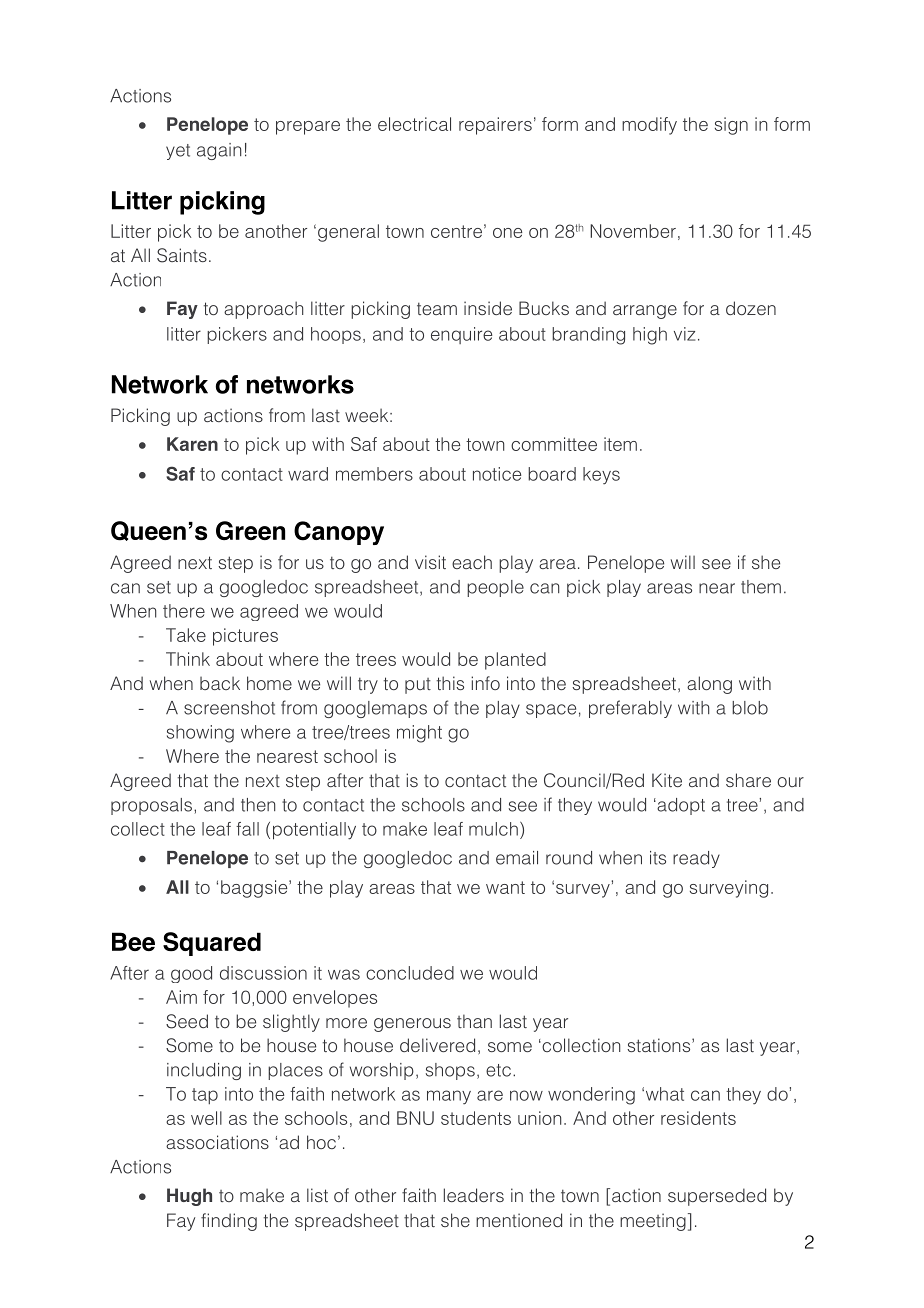 This page has height=1308, width=924. What do you see at coordinates (220, 683) in the page?
I see `back` at bounding box center [220, 683].
